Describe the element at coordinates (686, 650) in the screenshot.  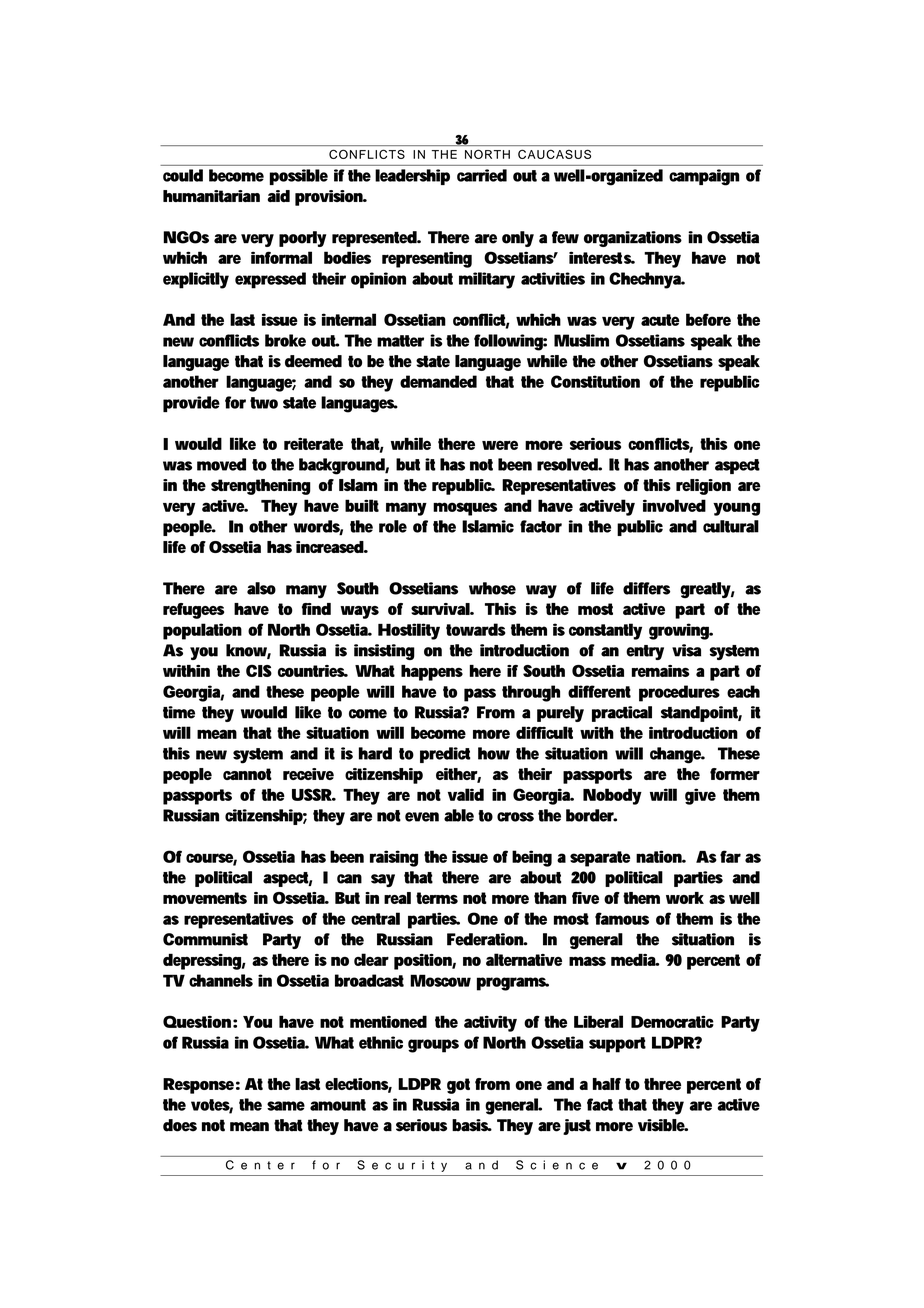
I see `visa` at that location.
